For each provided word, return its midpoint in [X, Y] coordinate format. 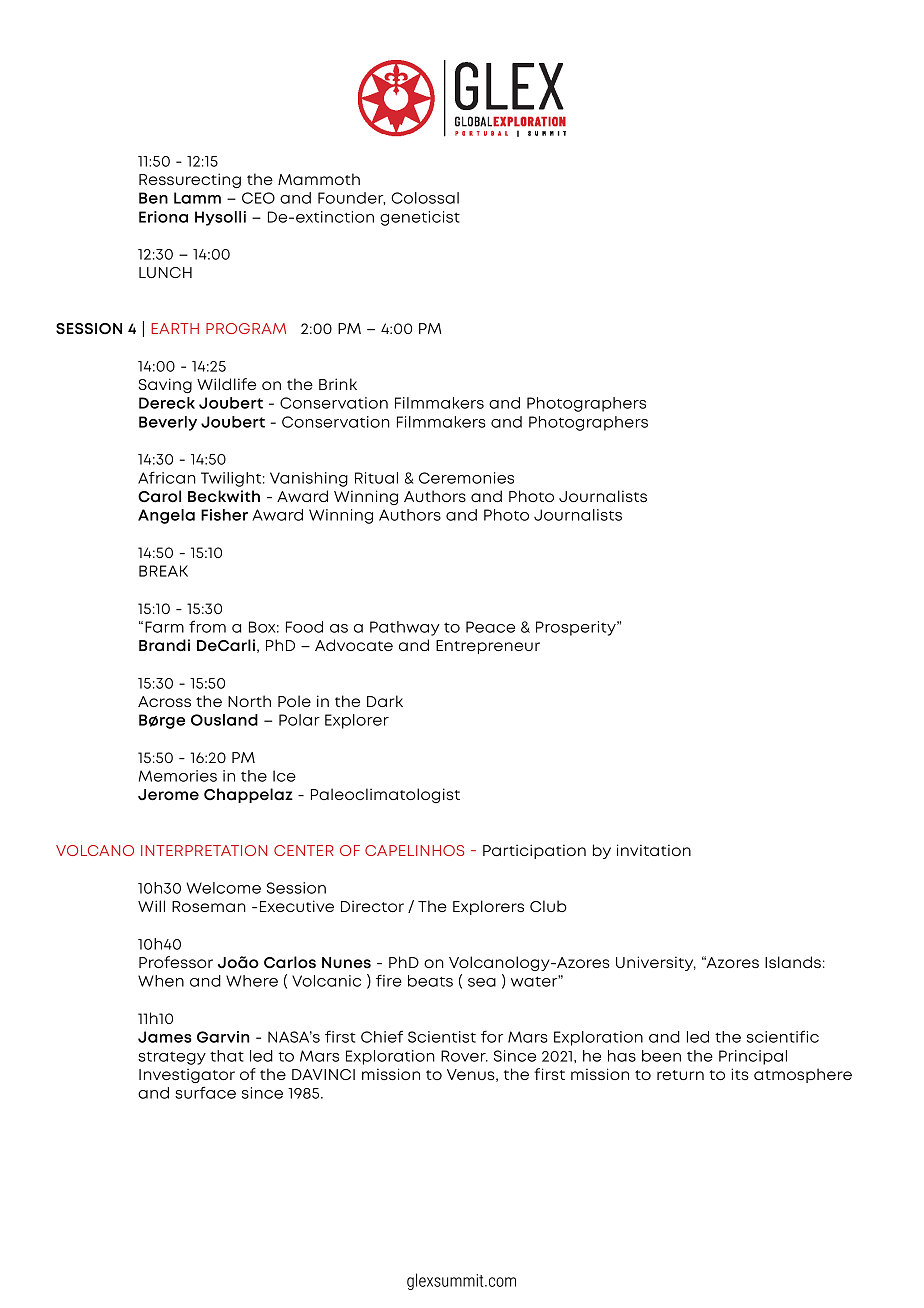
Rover [464, 1056]
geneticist [420, 218]
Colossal [425, 198]
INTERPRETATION [204, 850]
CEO [258, 198]
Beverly [168, 423]
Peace [490, 627]
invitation [654, 850]
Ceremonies [466, 478]
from [207, 626]
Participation [534, 851]
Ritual [376, 478]
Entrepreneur [488, 647]
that [227, 1056]
